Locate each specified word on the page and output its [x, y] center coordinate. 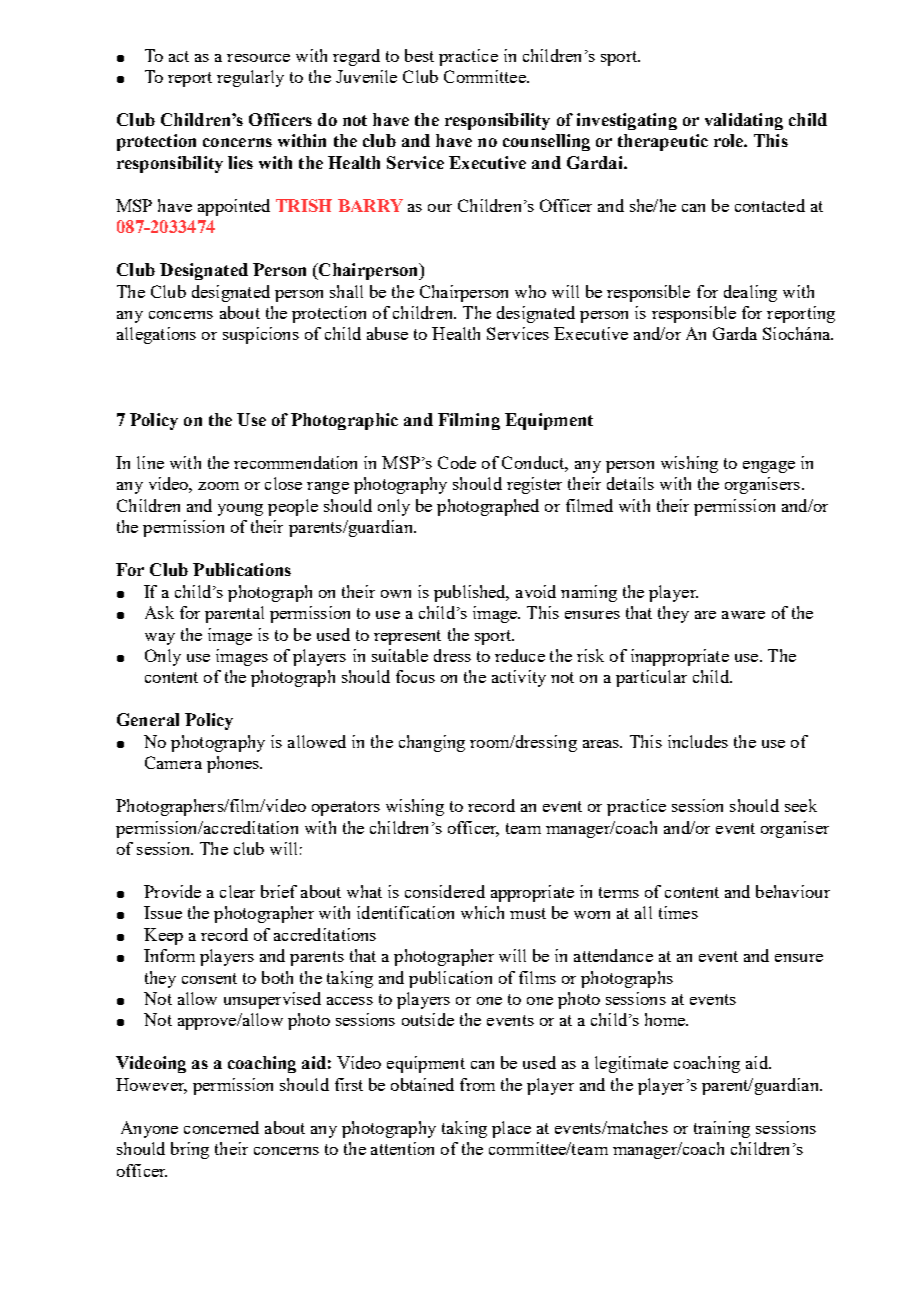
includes [698, 741]
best [419, 55]
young [240, 510]
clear [237, 891]
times [678, 912]
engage [769, 467]
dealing [750, 293]
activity [519, 678]
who [530, 291]
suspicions [261, 335]
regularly [250, 78]
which [482, 912]
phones [234, 764]
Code [457, 462]
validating [744, 121]
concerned [221, 1127]
